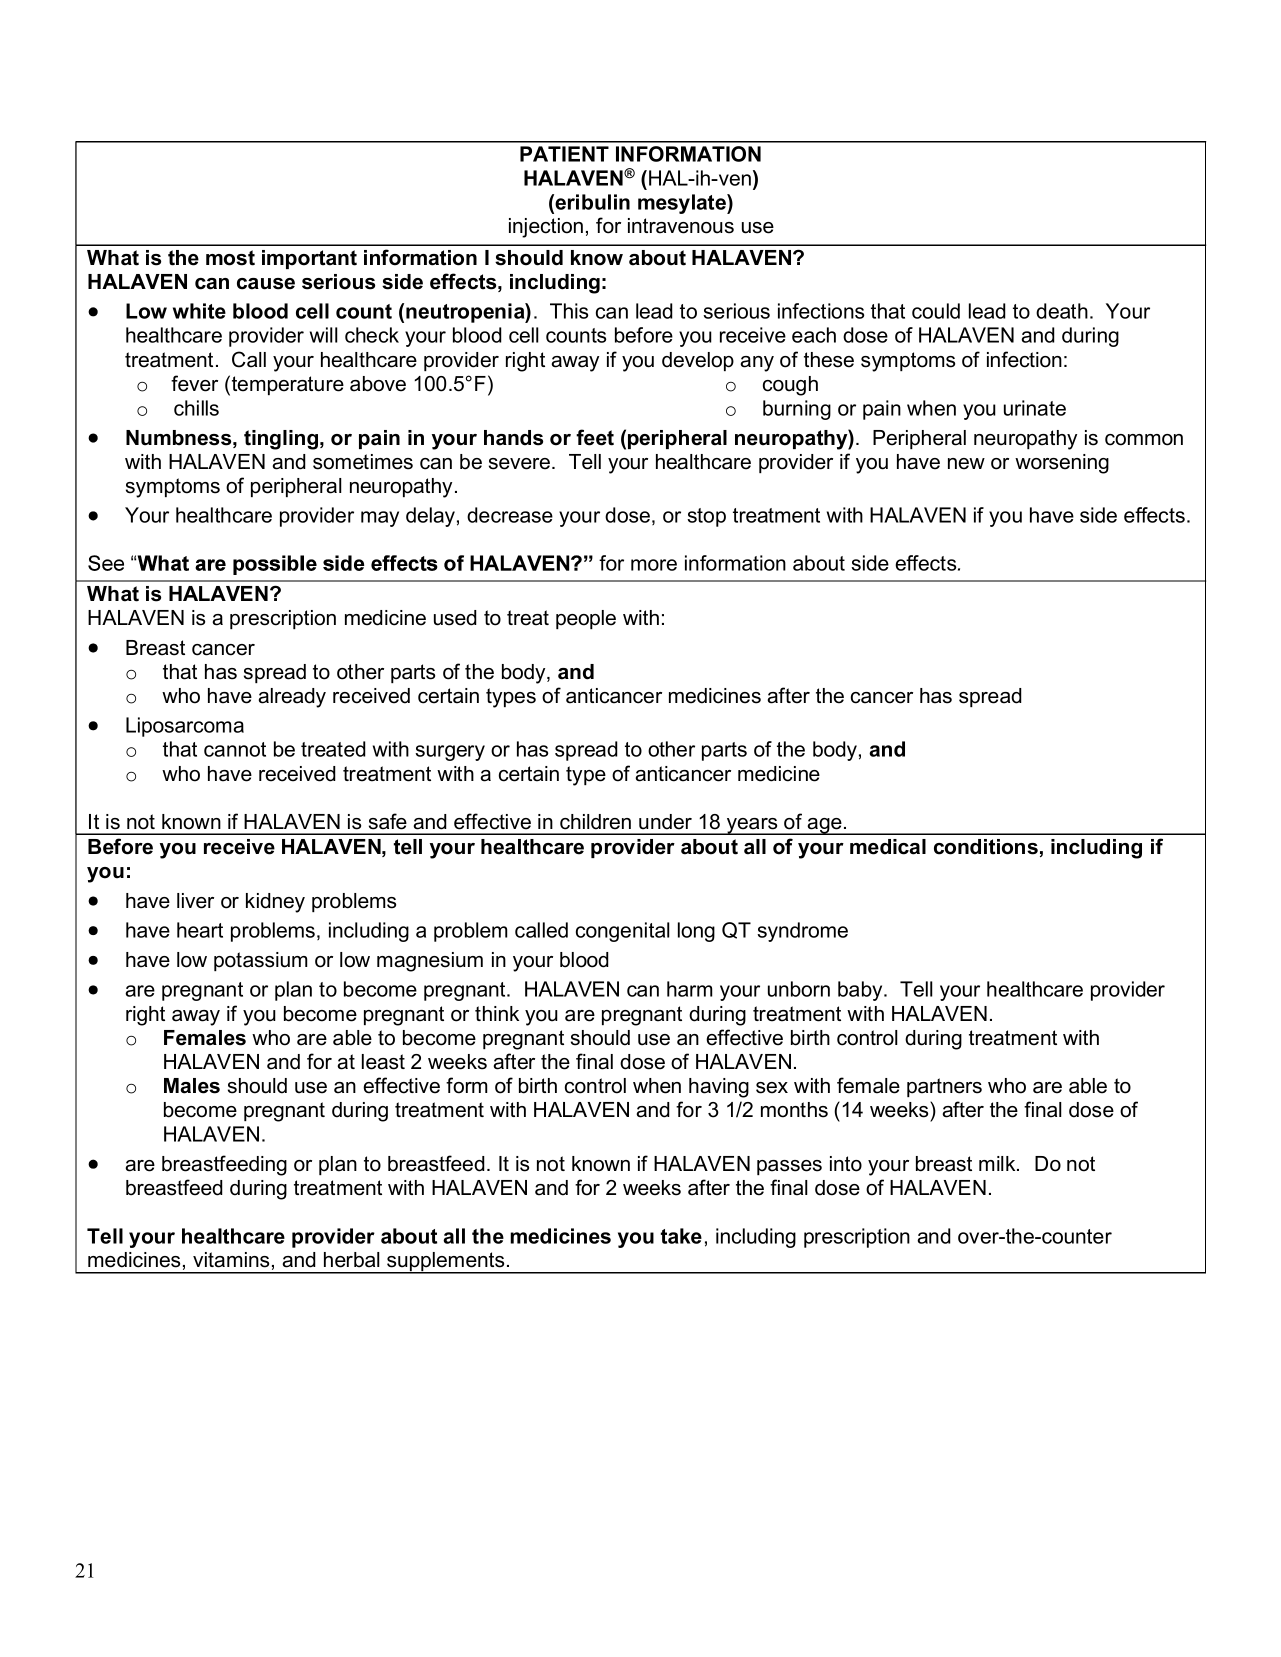 This screenshot has width=1281, height=1657. What do you see at coordinates (309, 259) in the screenshot?
I see `important` at bounding box center [309, 259].
